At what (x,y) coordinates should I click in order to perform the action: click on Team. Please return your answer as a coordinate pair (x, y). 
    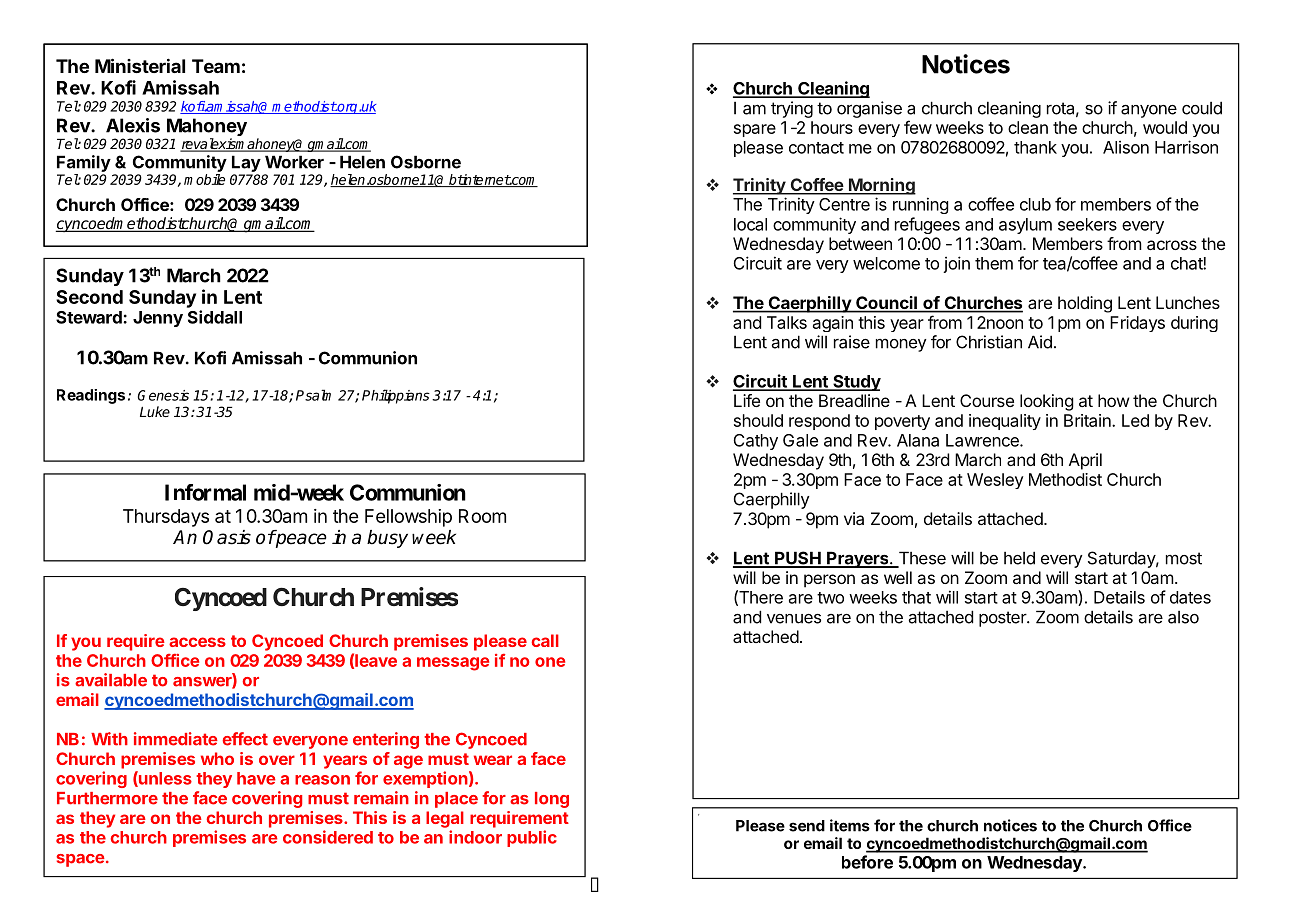
    Looking at the image, I should click on (216, 66).
